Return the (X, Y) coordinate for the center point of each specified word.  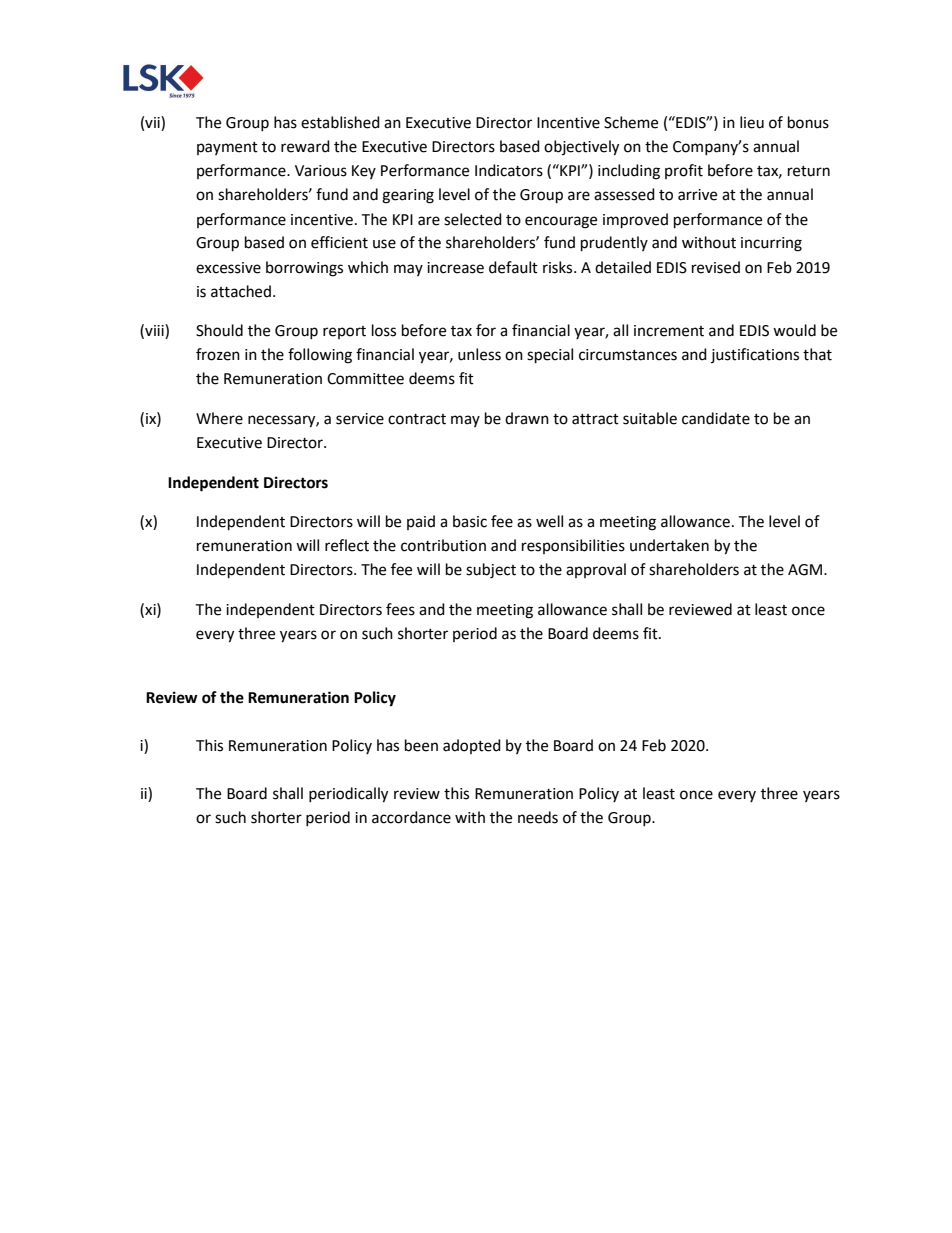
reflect (347, 545)
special (550, 356)
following (320, 356)
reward (305, 146)
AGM (805, 570)
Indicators (509, 170)
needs (538, 817)
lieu (752, 122)
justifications (755, 355)
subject (491, 571)
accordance (411, 817)
